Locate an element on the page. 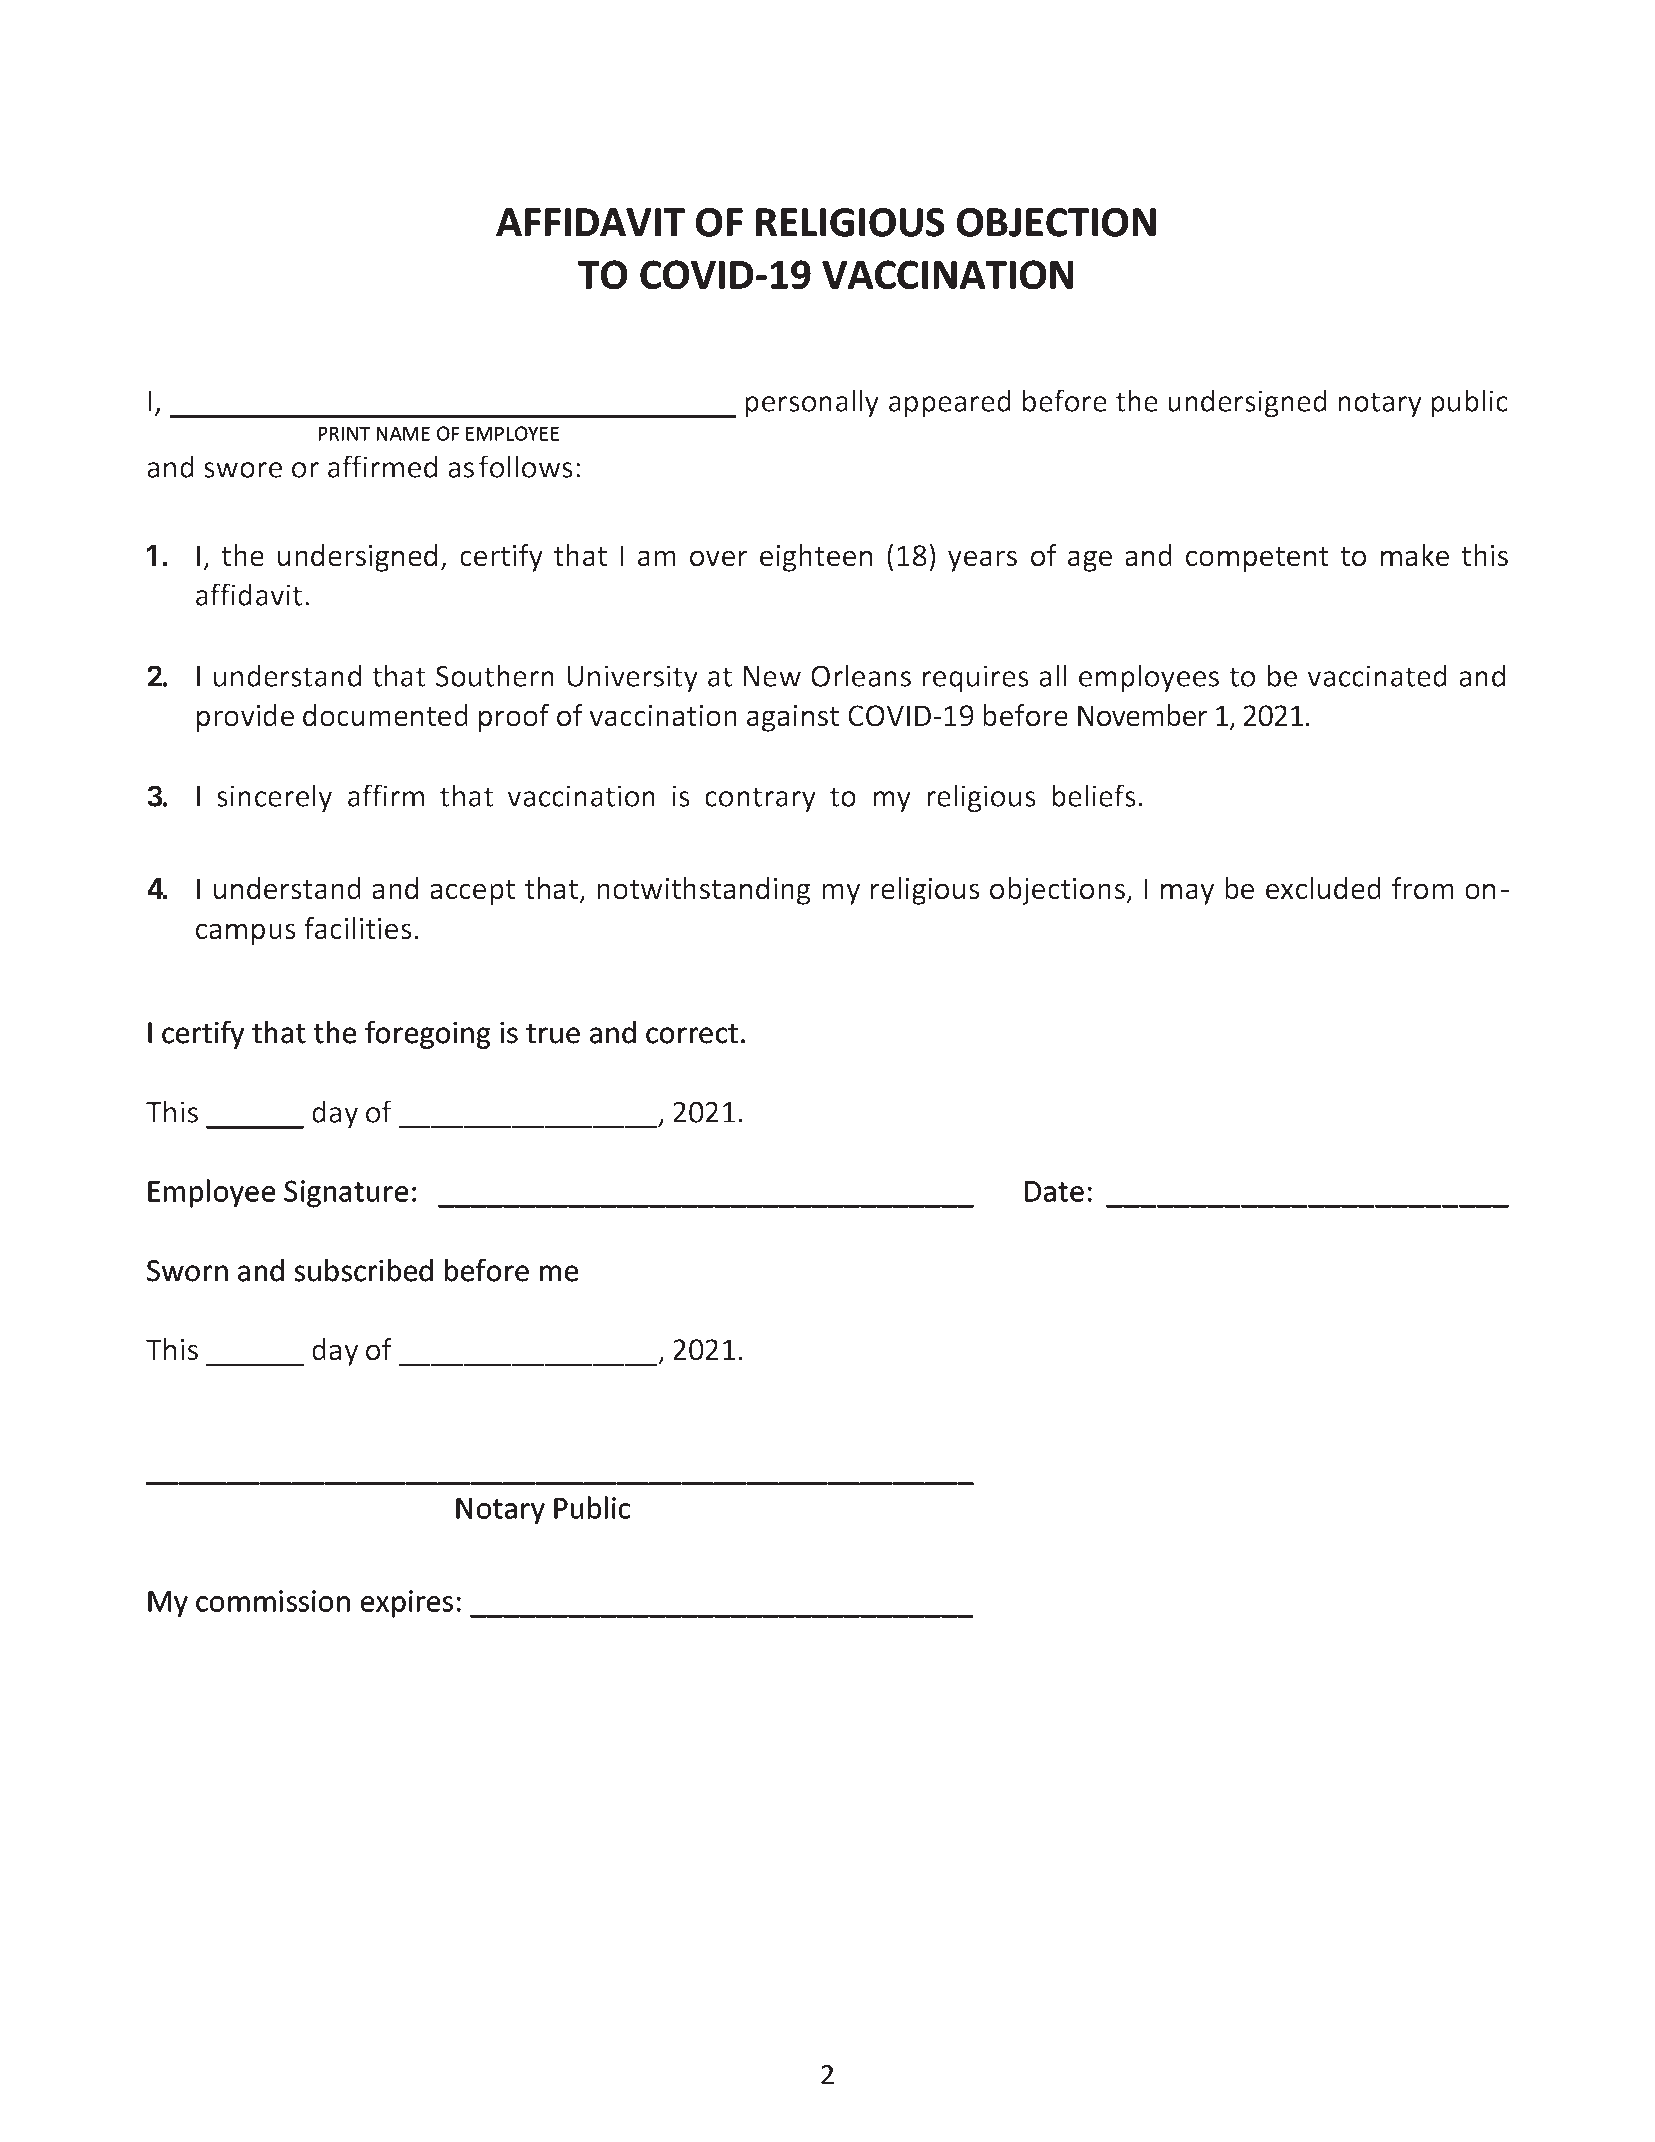 The width and height of the image is (1655, 2142). may is located at coordinates (1187, 894).
